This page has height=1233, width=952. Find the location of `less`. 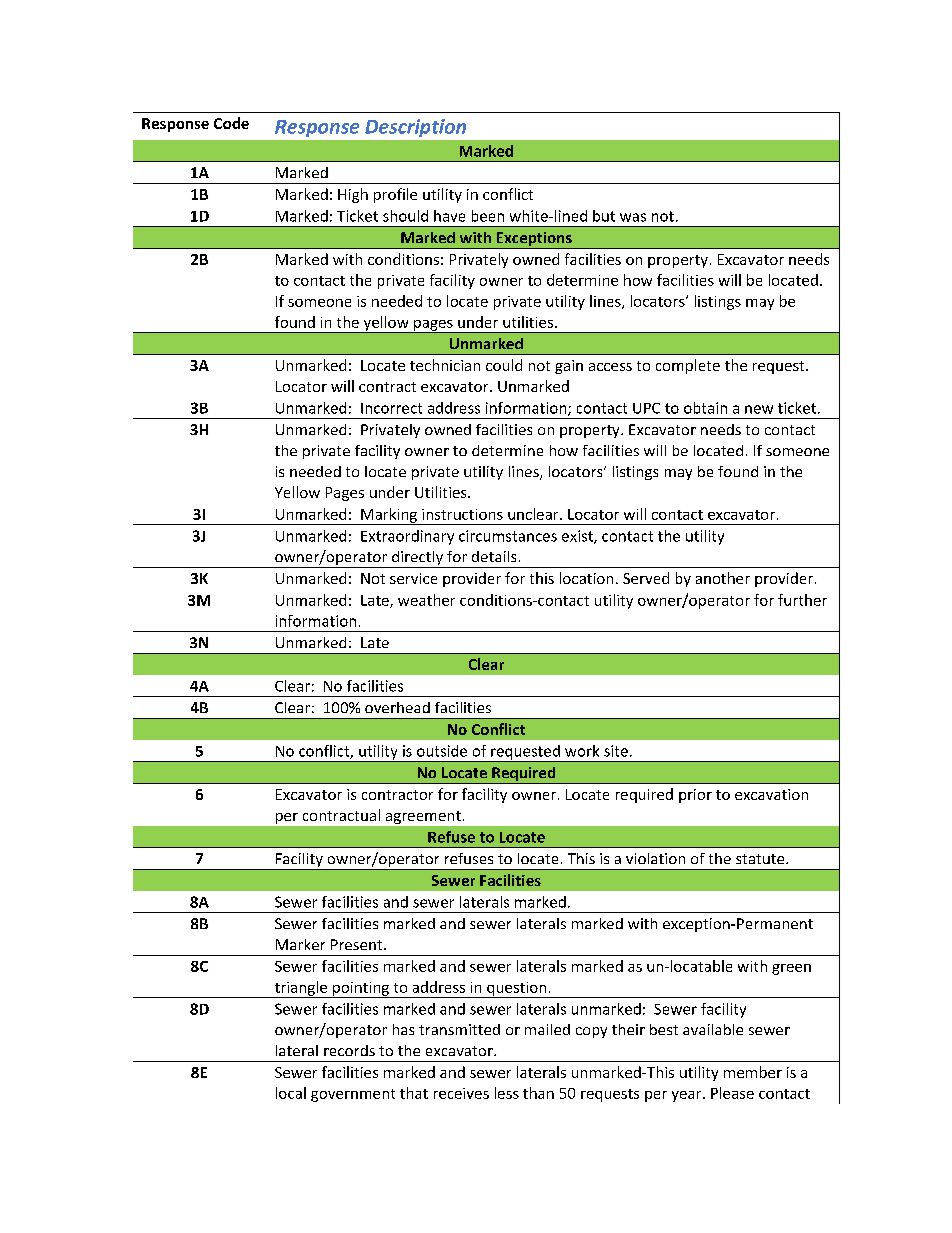

less is located at coordinates (507, 1093).
